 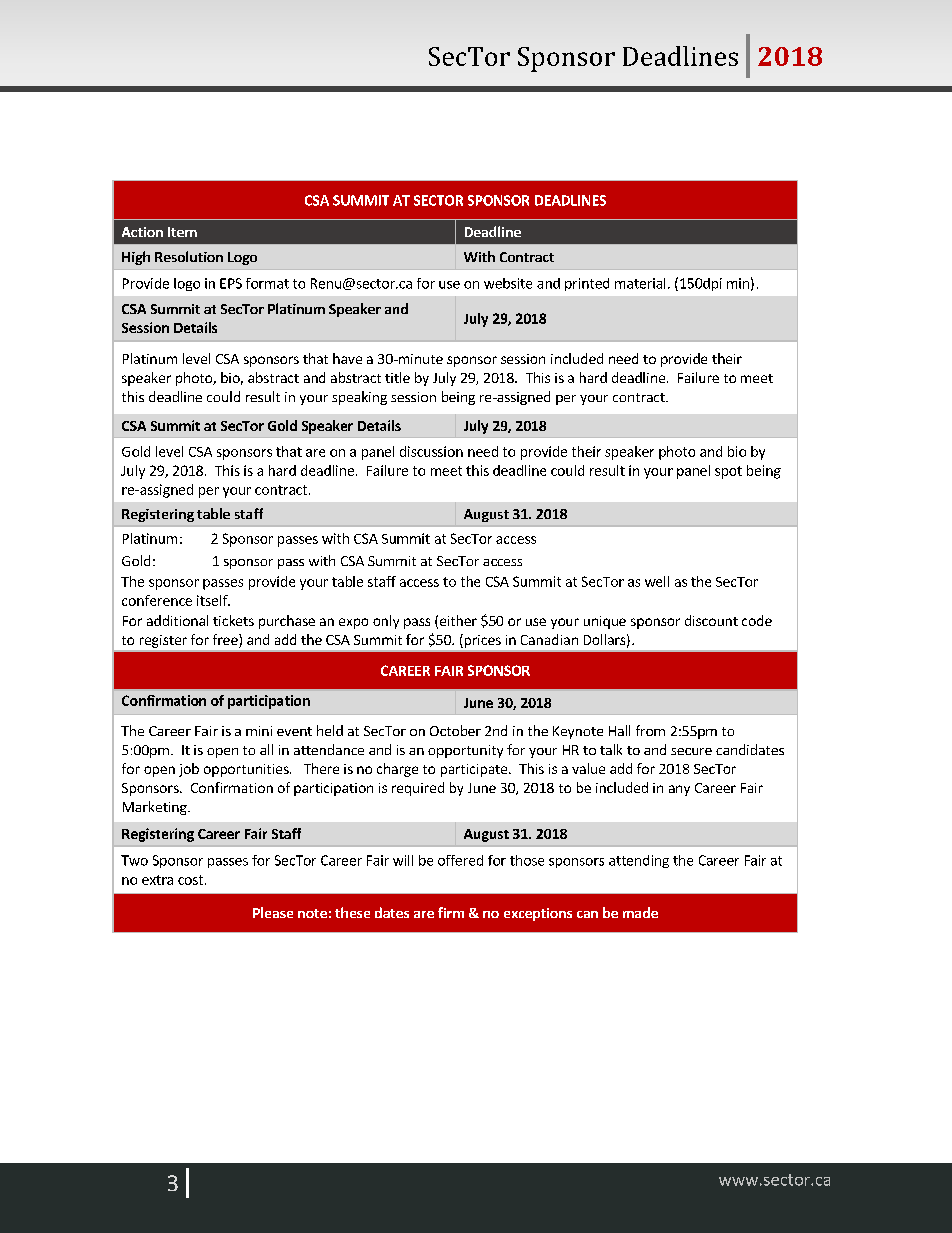 I want to click on well, so click(x=657, y=581).
